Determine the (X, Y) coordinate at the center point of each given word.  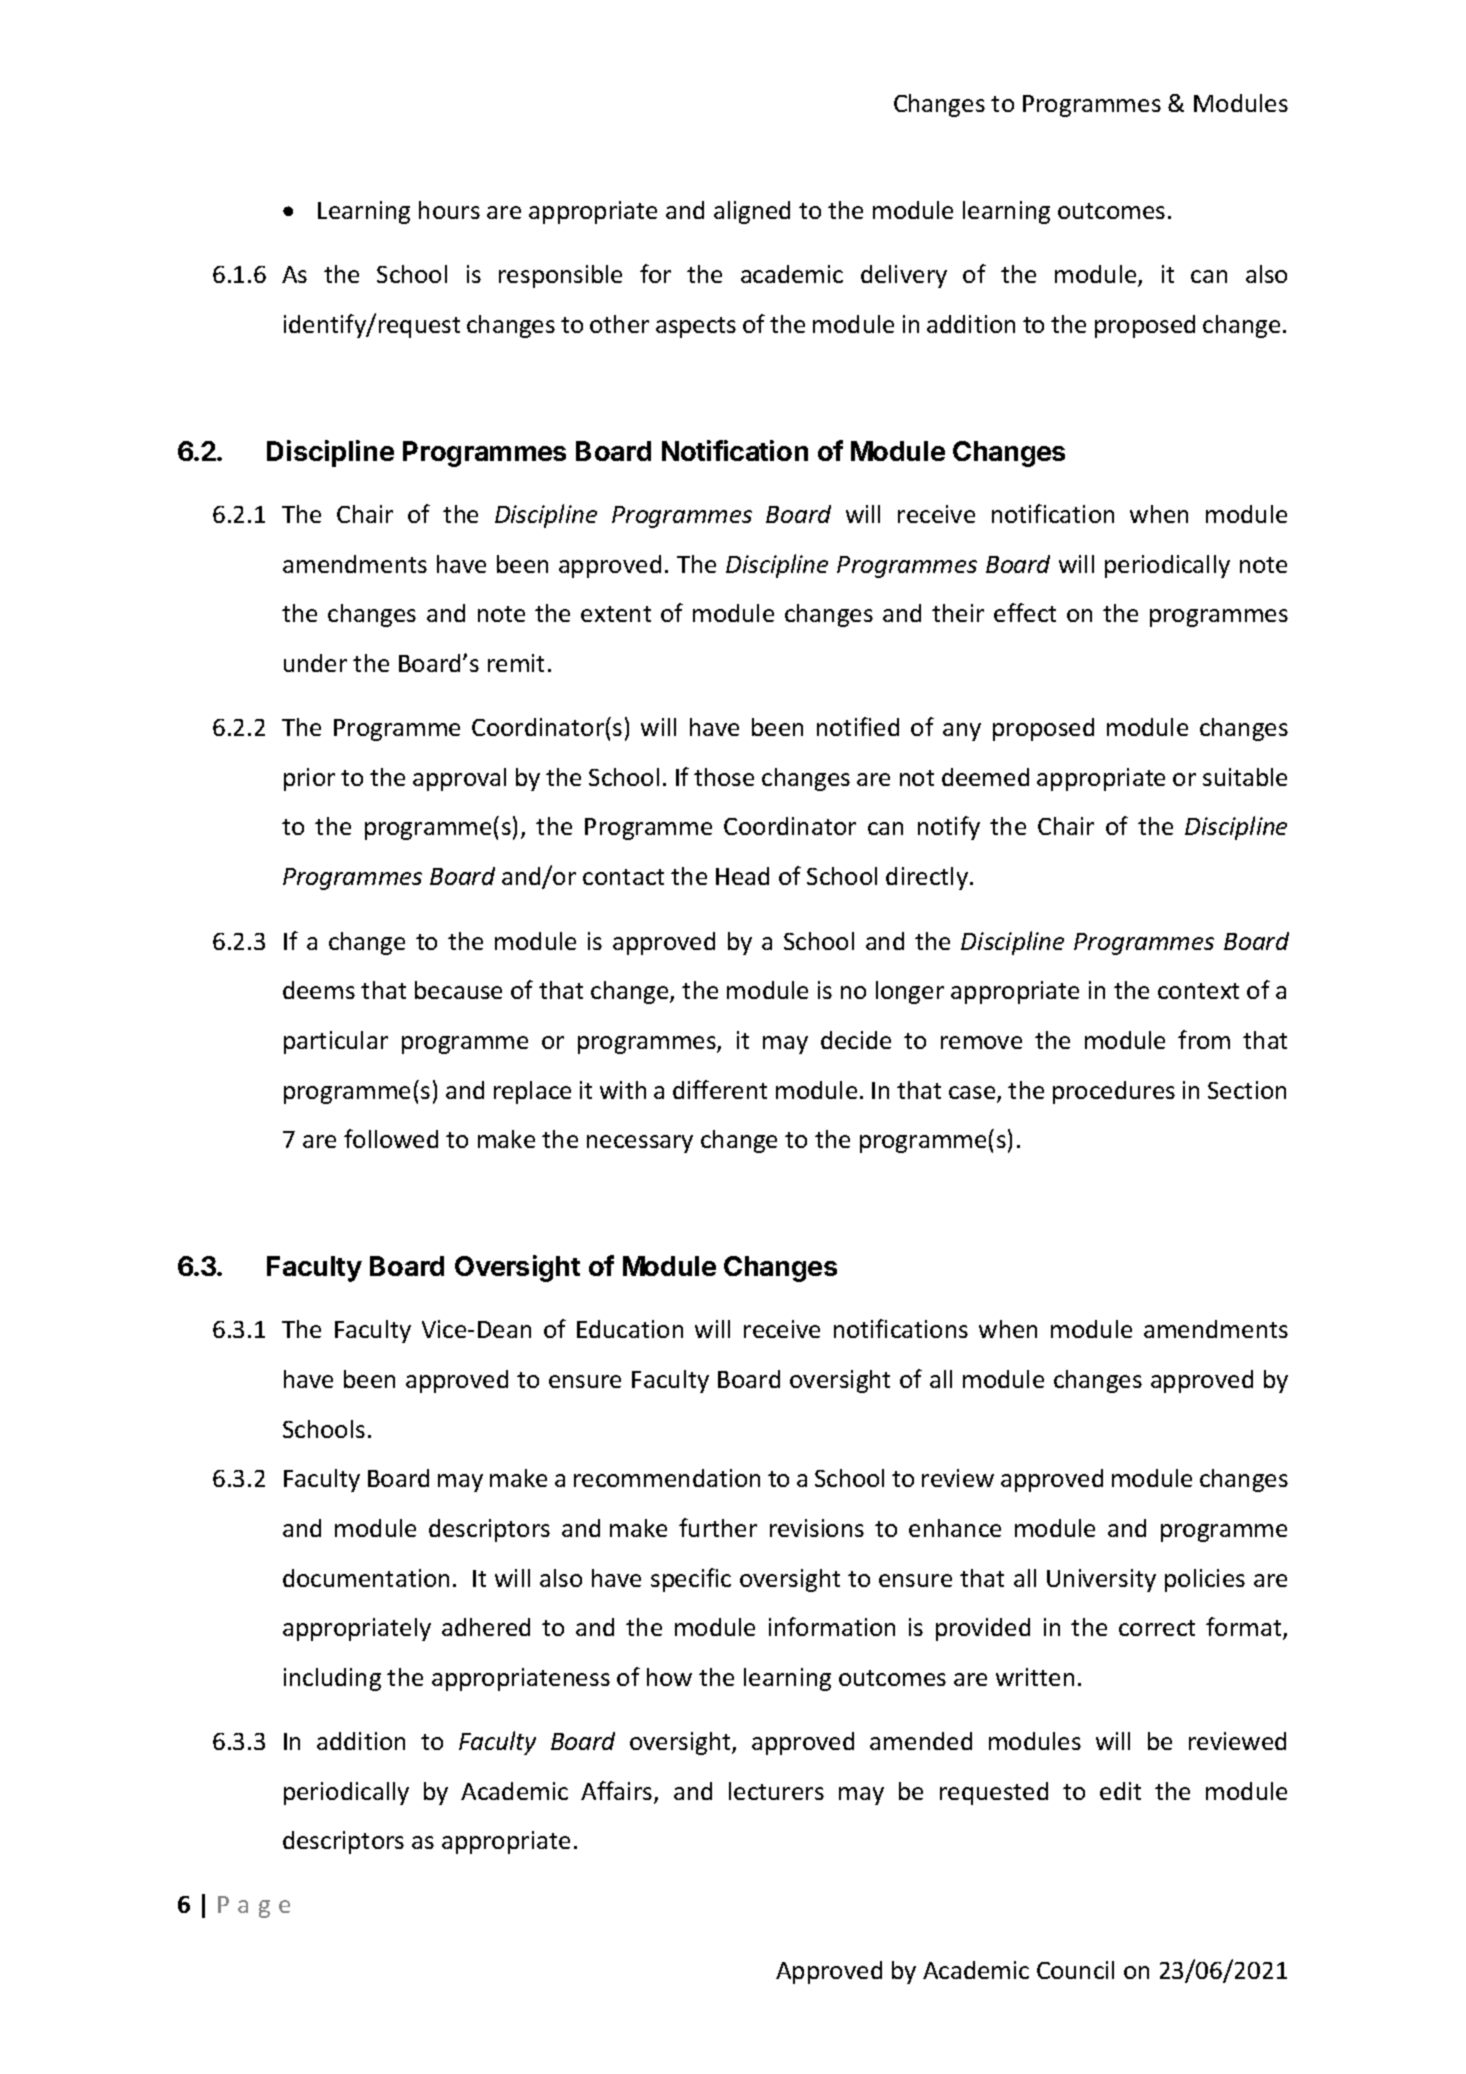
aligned (752, 212)
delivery (904, 276)
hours (449, 210)
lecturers (776, 1791)
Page (254, 1907)
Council (1075, 1970)
